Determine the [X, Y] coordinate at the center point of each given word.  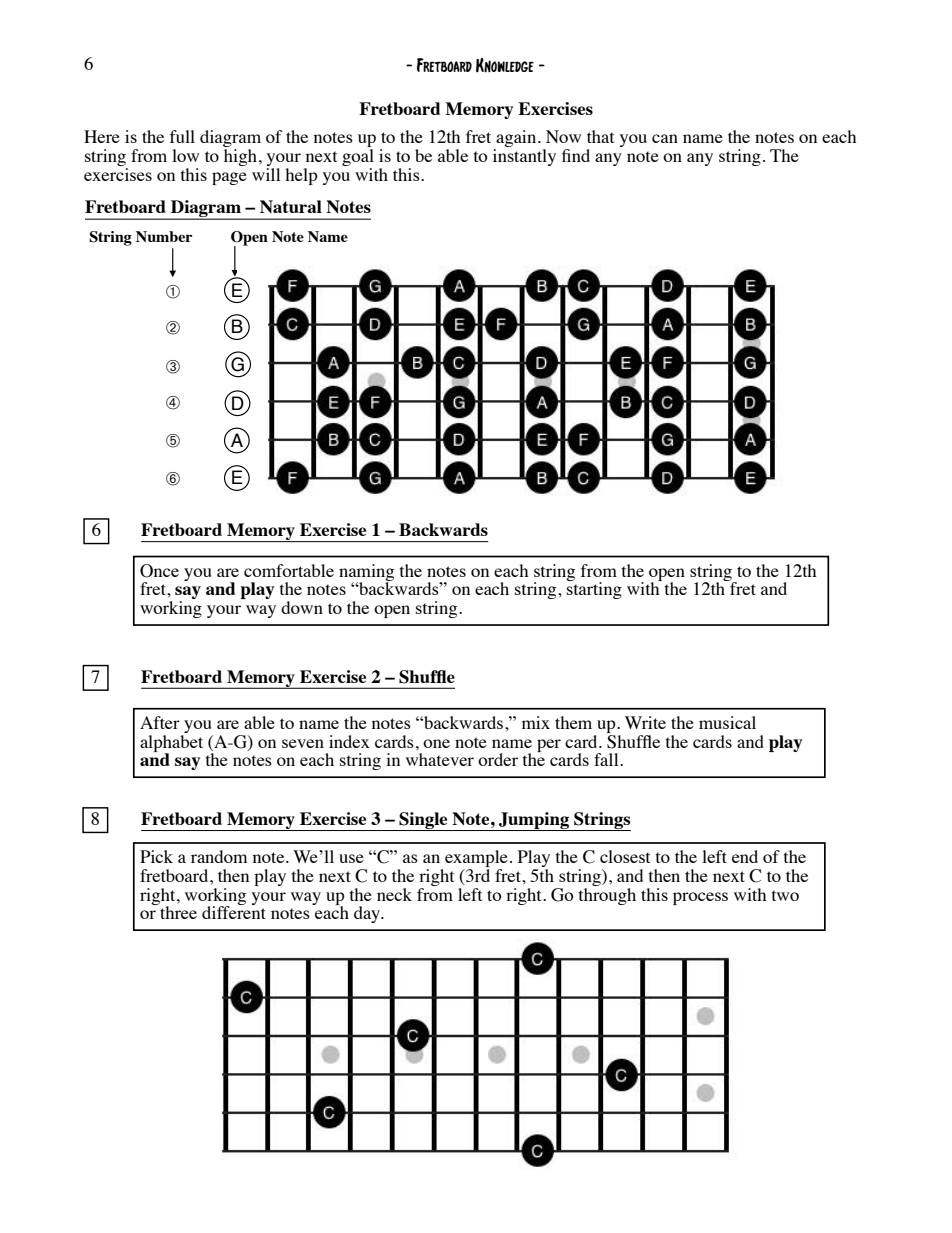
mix [536, 722]
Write [645, 722]
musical [727, 722]
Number [164, 236]
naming [366, 573]
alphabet [171, 743]
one [436, 743]
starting [594, 589]
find [576, 155]
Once [159, 571]
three [177, 911]
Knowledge [505, 65]
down [302, 607]
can [665, 138]
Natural [291, 206]
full [182, 136]
